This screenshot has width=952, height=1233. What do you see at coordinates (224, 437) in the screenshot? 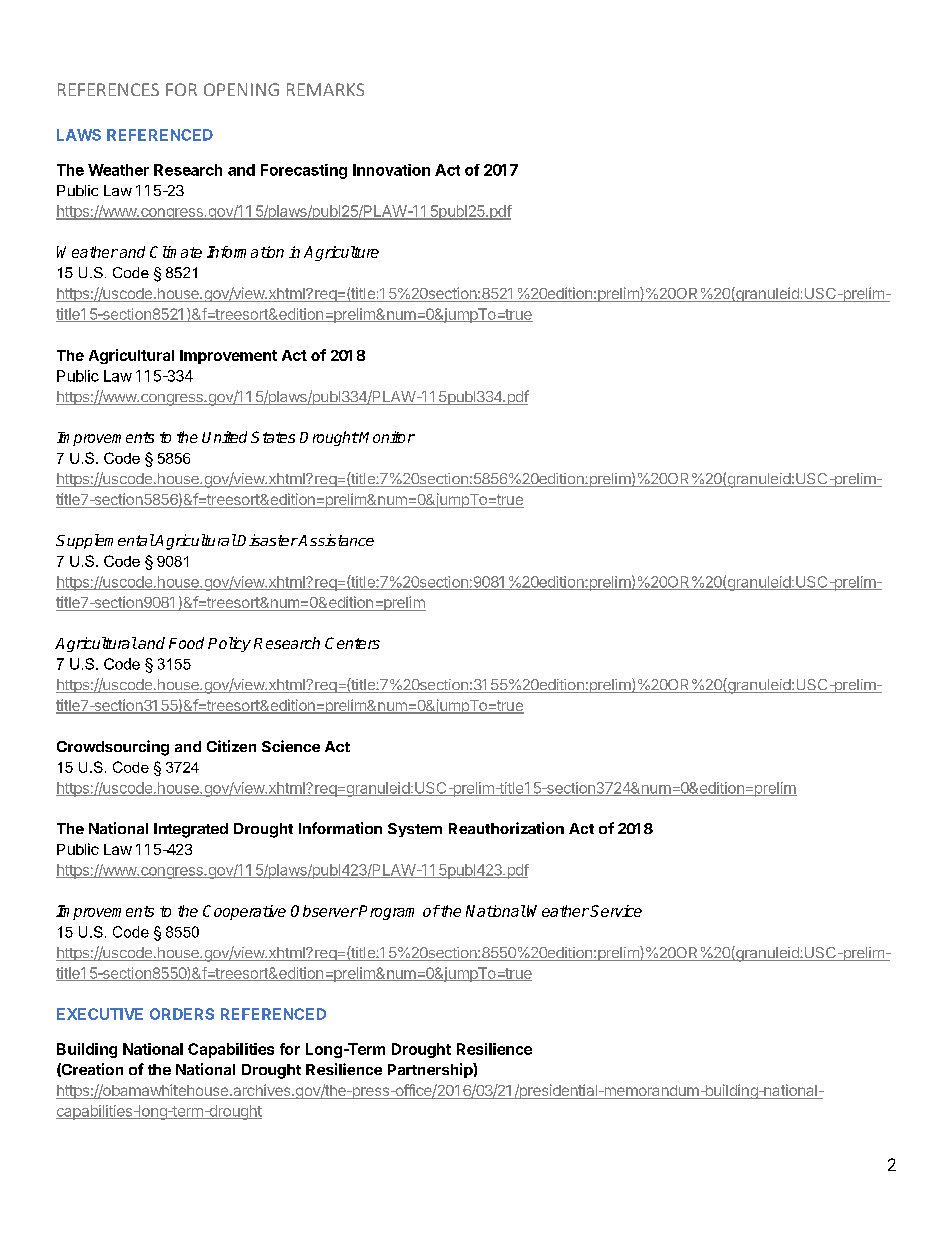
I see `United` at bounding box center [224, 437].
